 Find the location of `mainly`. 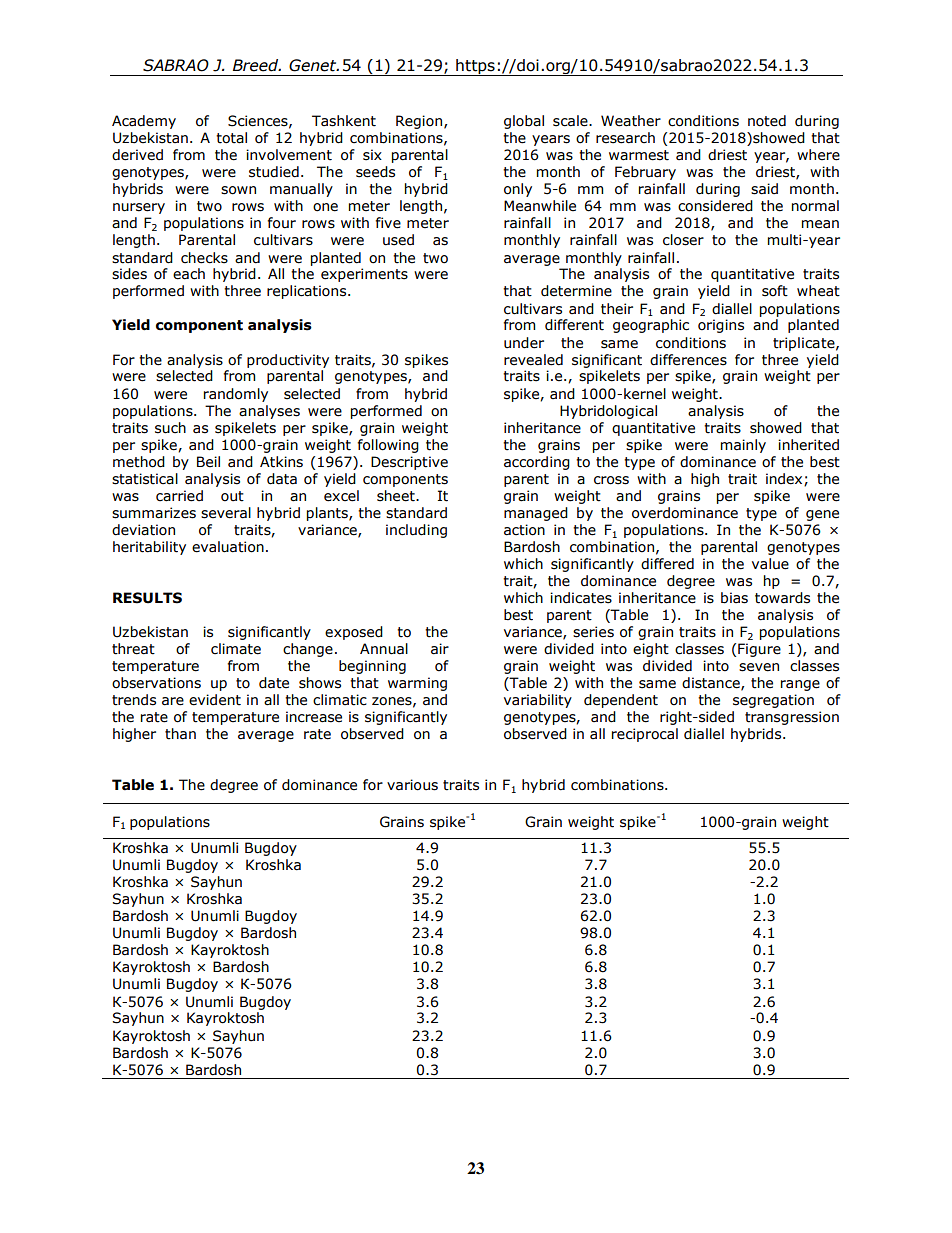

mainly is located at coordinates (743, 446).
